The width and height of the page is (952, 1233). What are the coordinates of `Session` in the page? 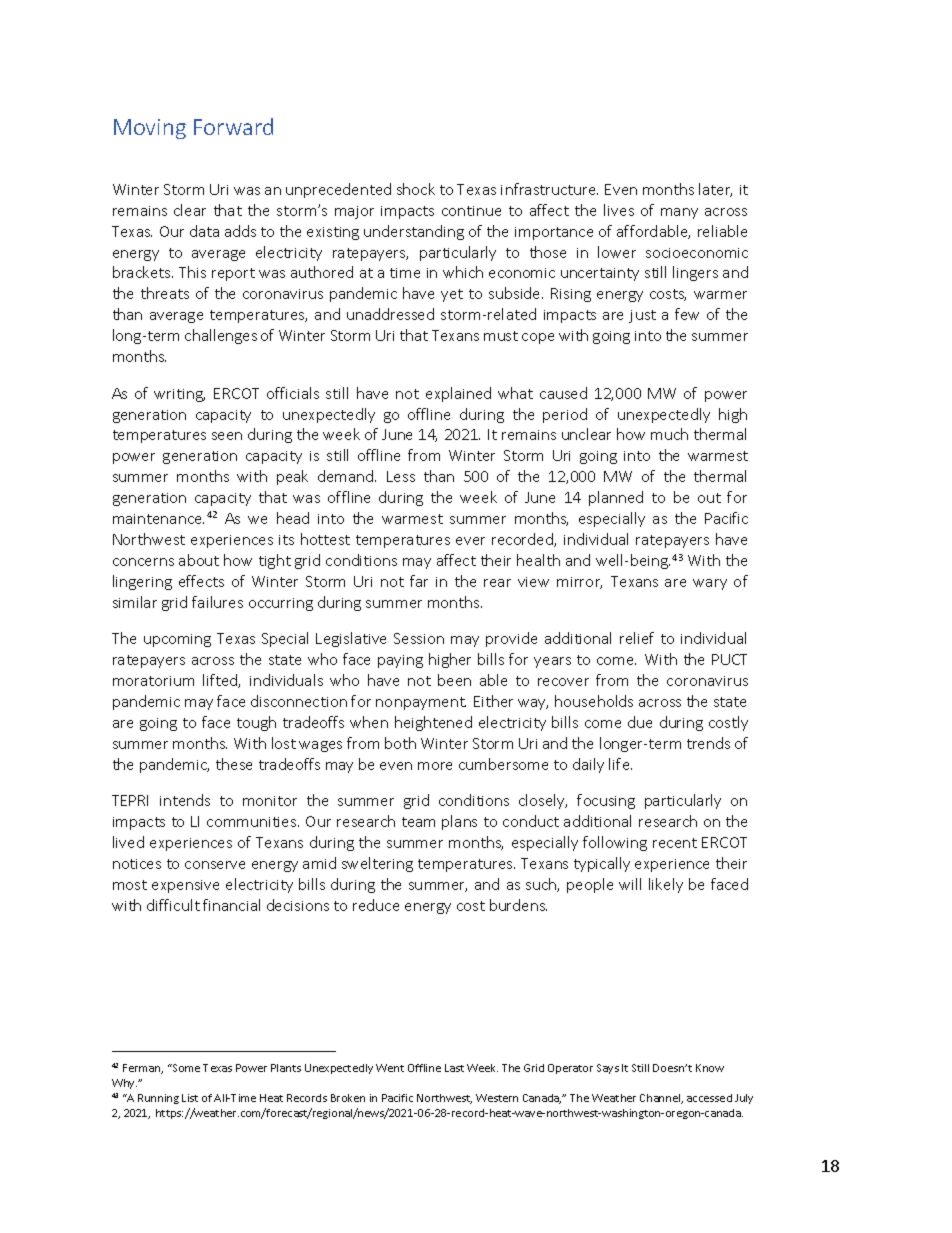 It's located at (419, 638).
